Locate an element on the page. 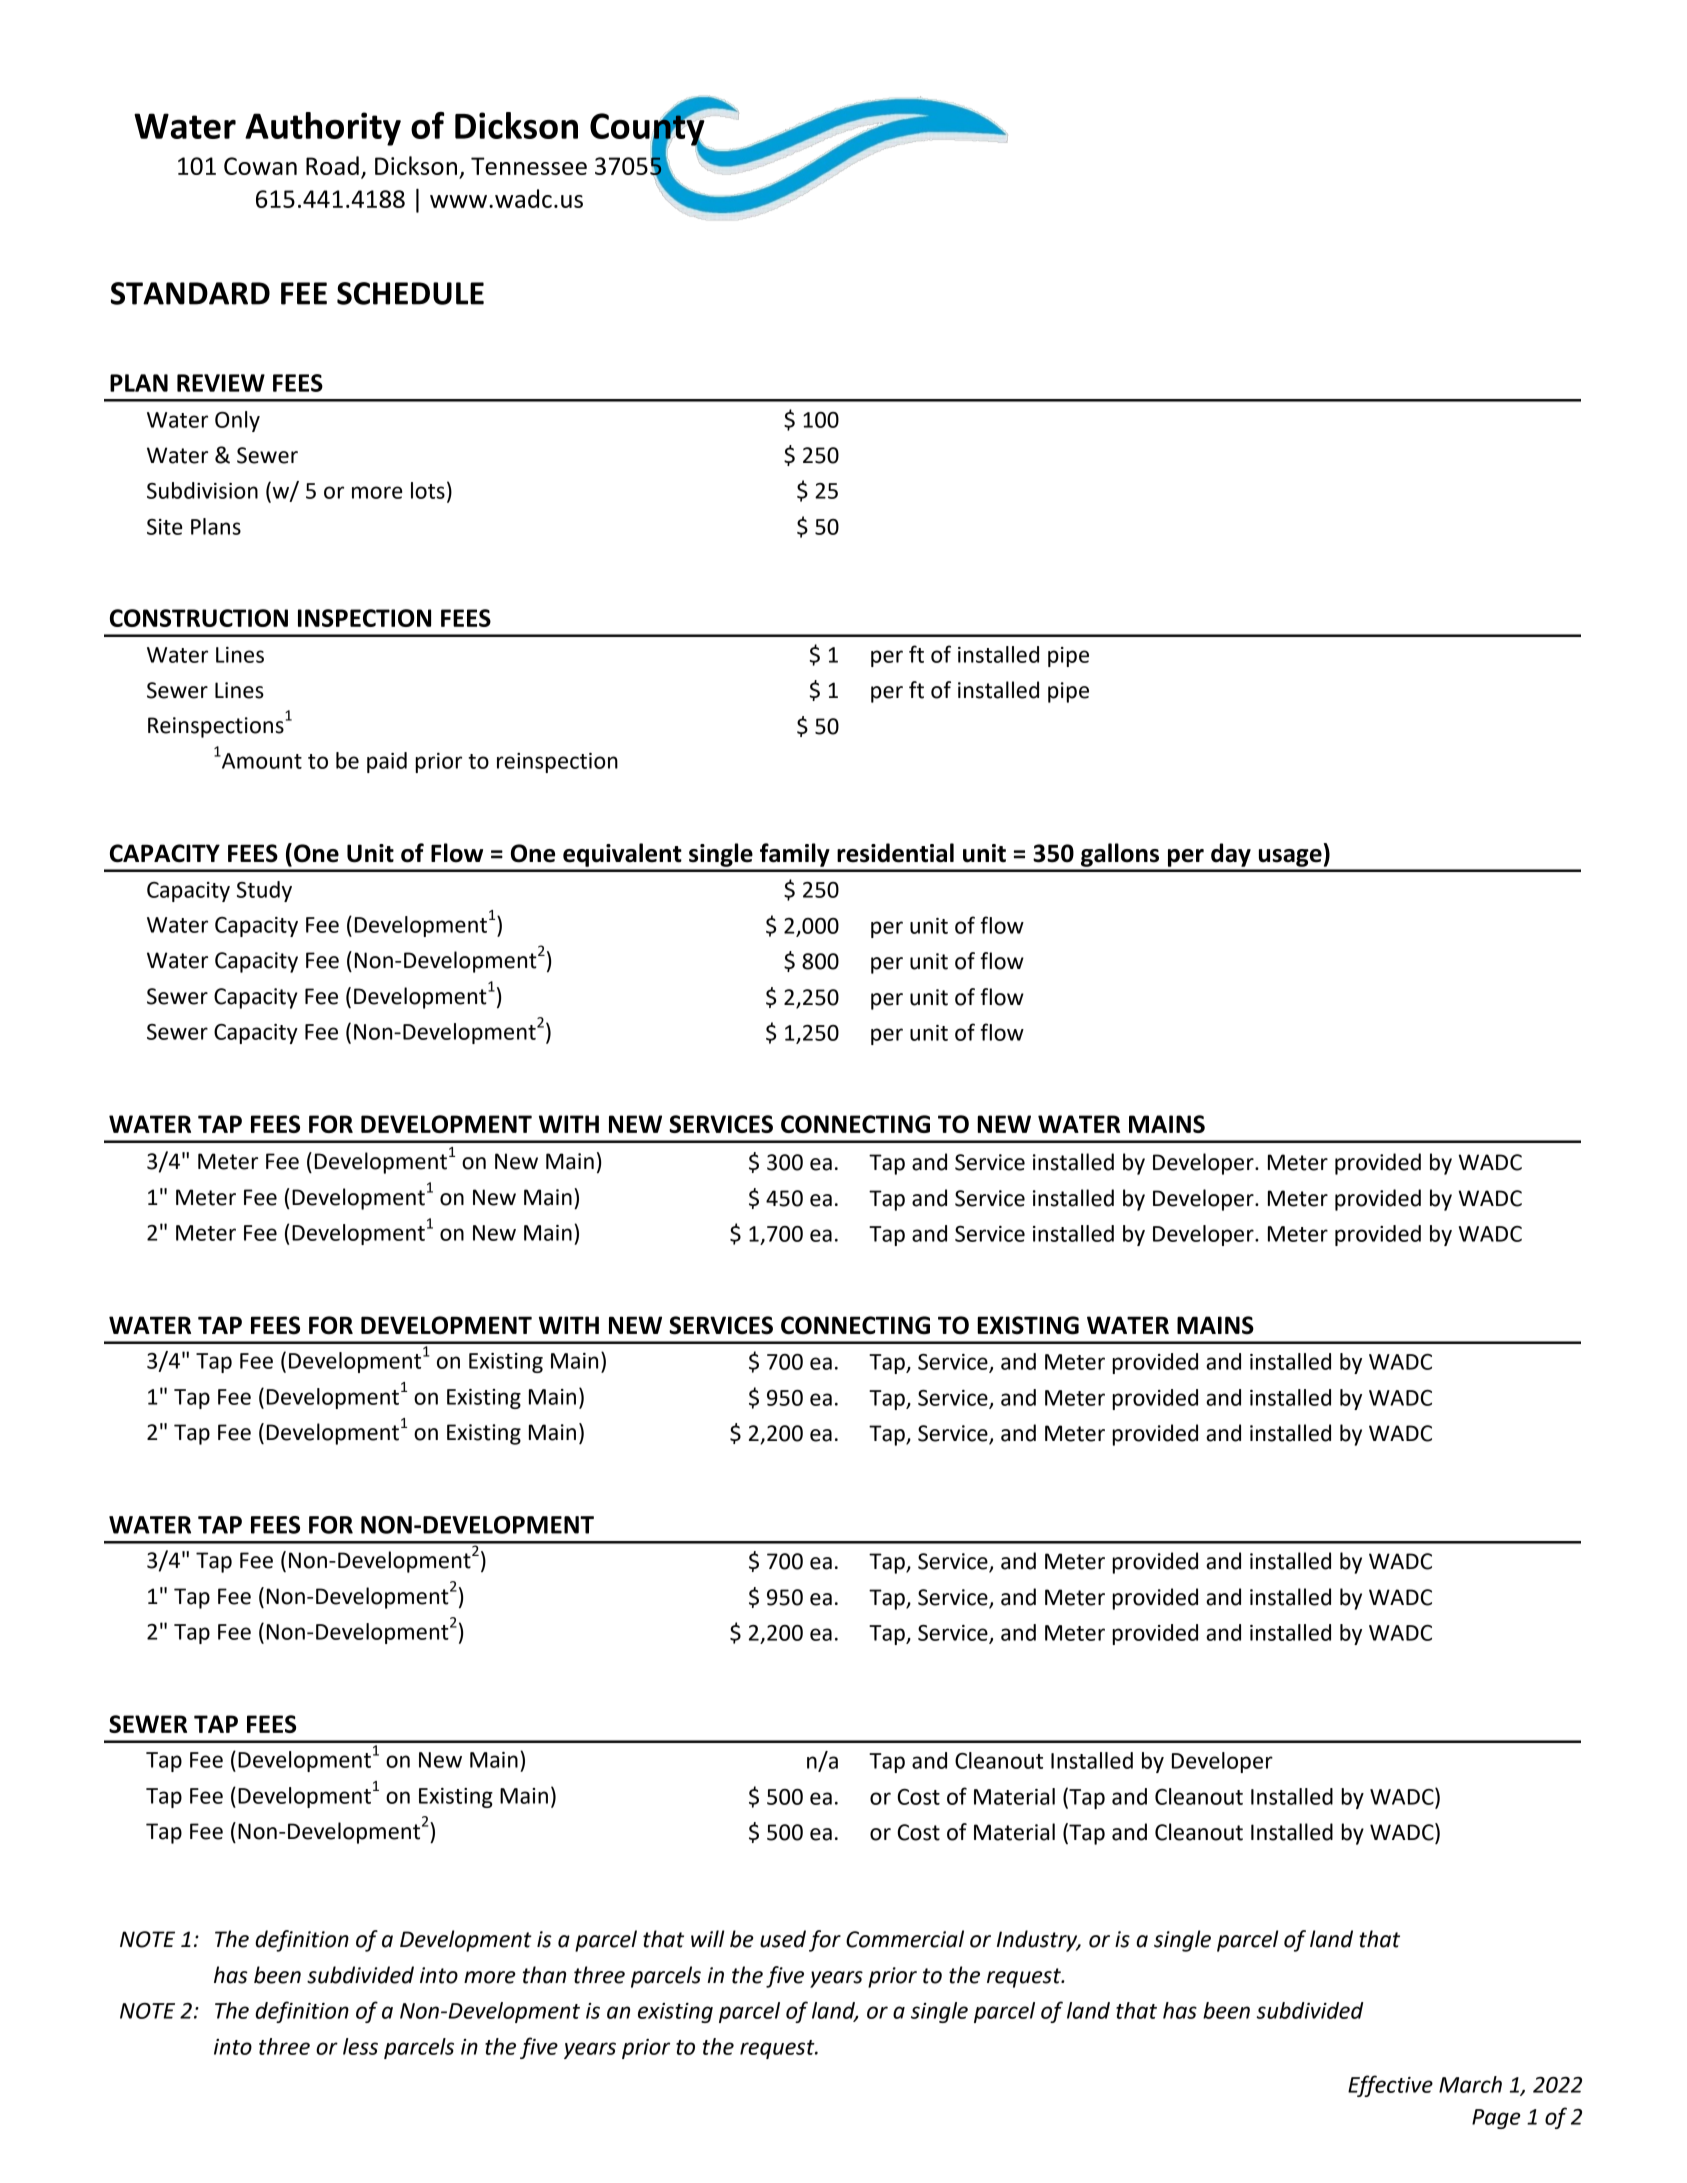  Road is located at coordinates (332, 165).
